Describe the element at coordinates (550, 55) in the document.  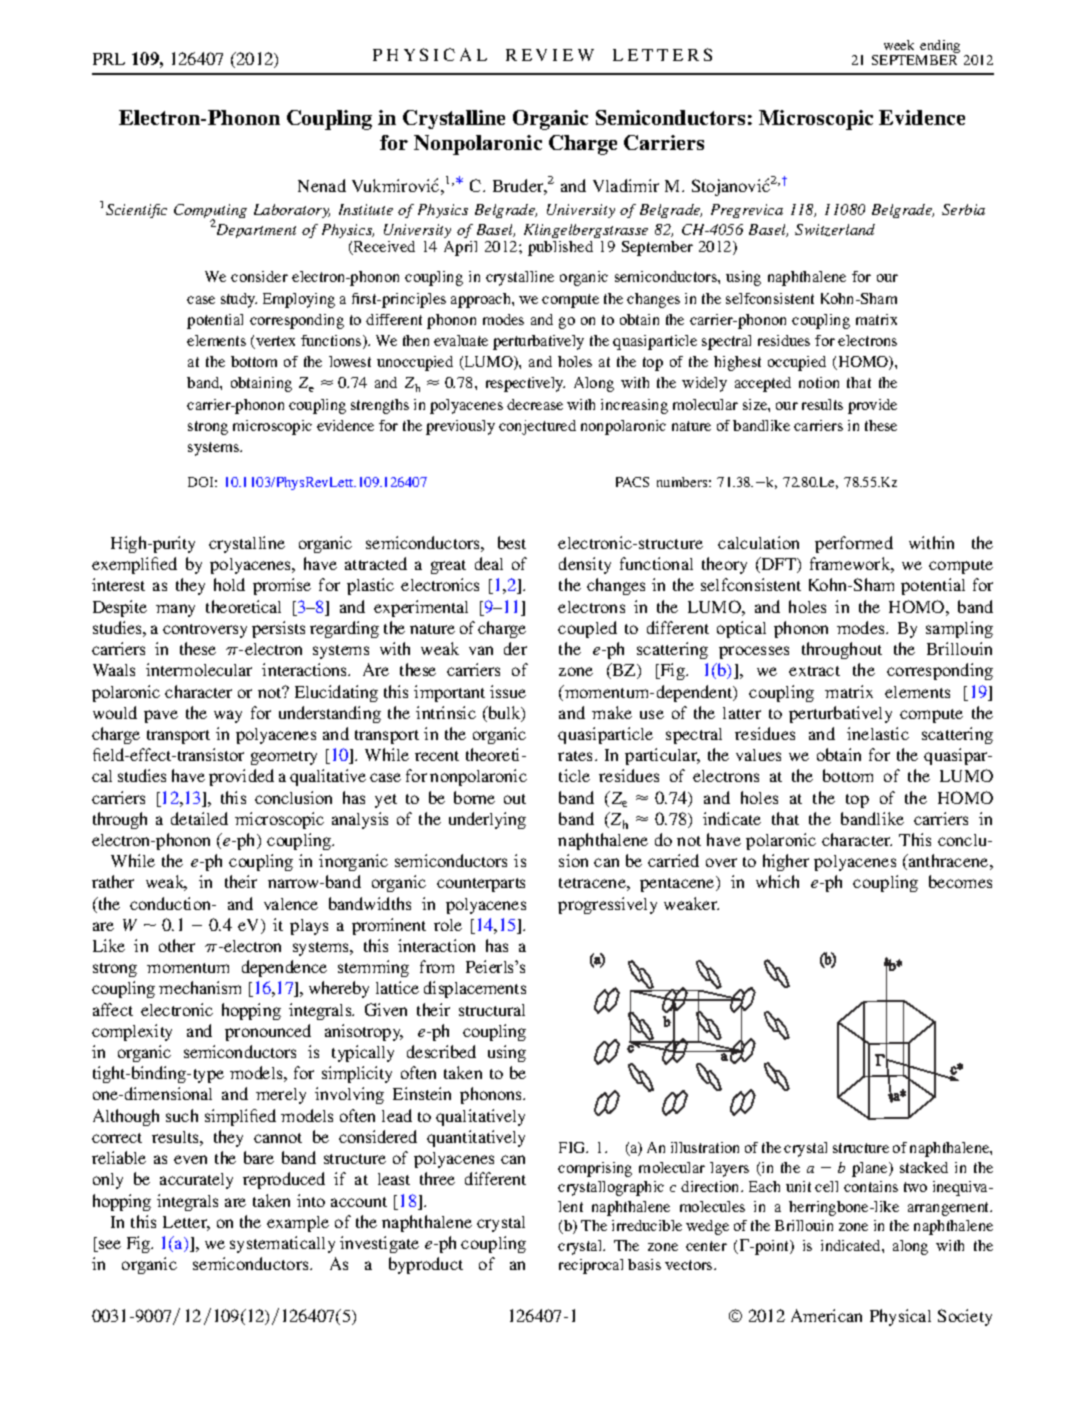
I see `REVIEW` at that location.
